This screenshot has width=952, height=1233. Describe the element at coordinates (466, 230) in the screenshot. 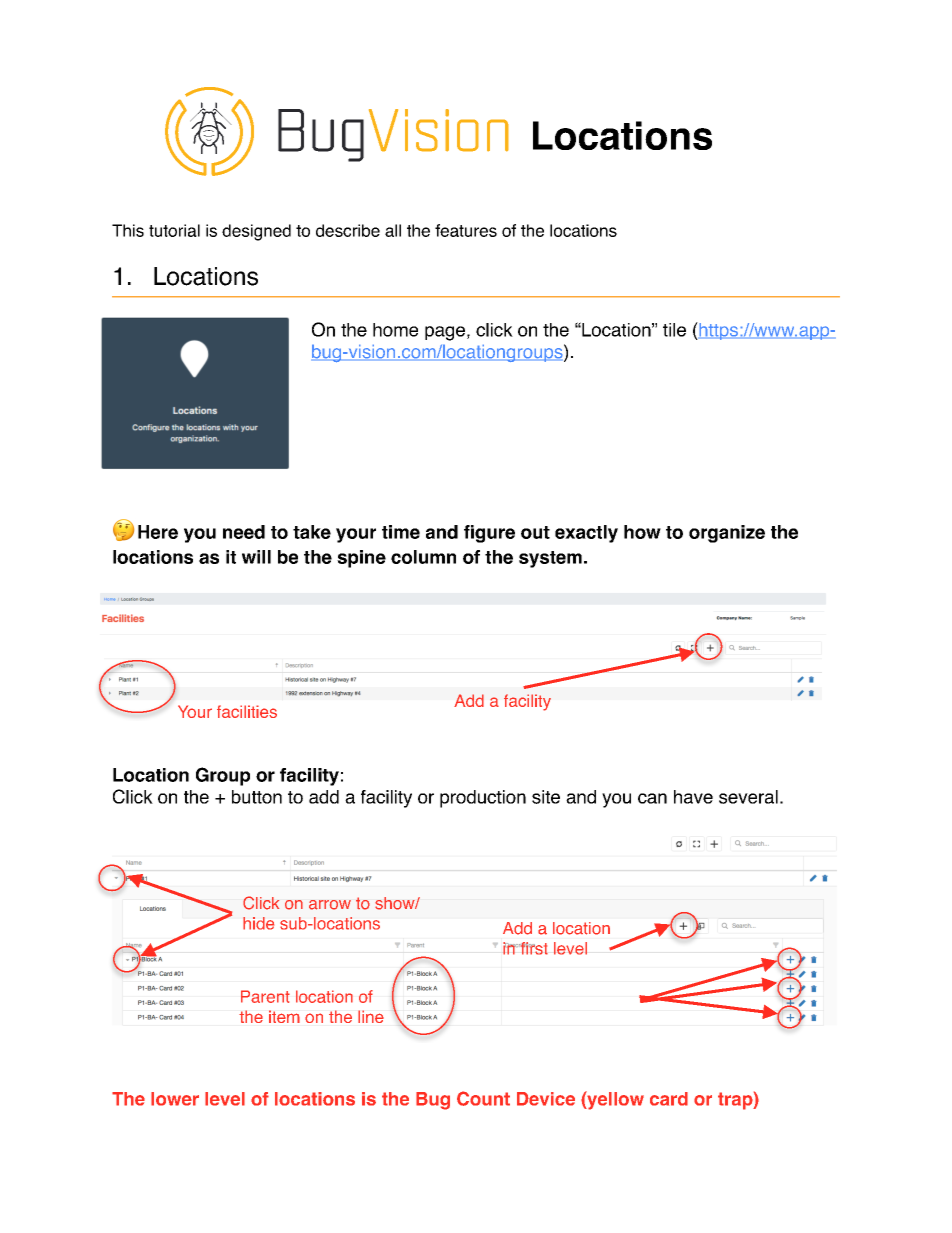

I see `features` at that location.
